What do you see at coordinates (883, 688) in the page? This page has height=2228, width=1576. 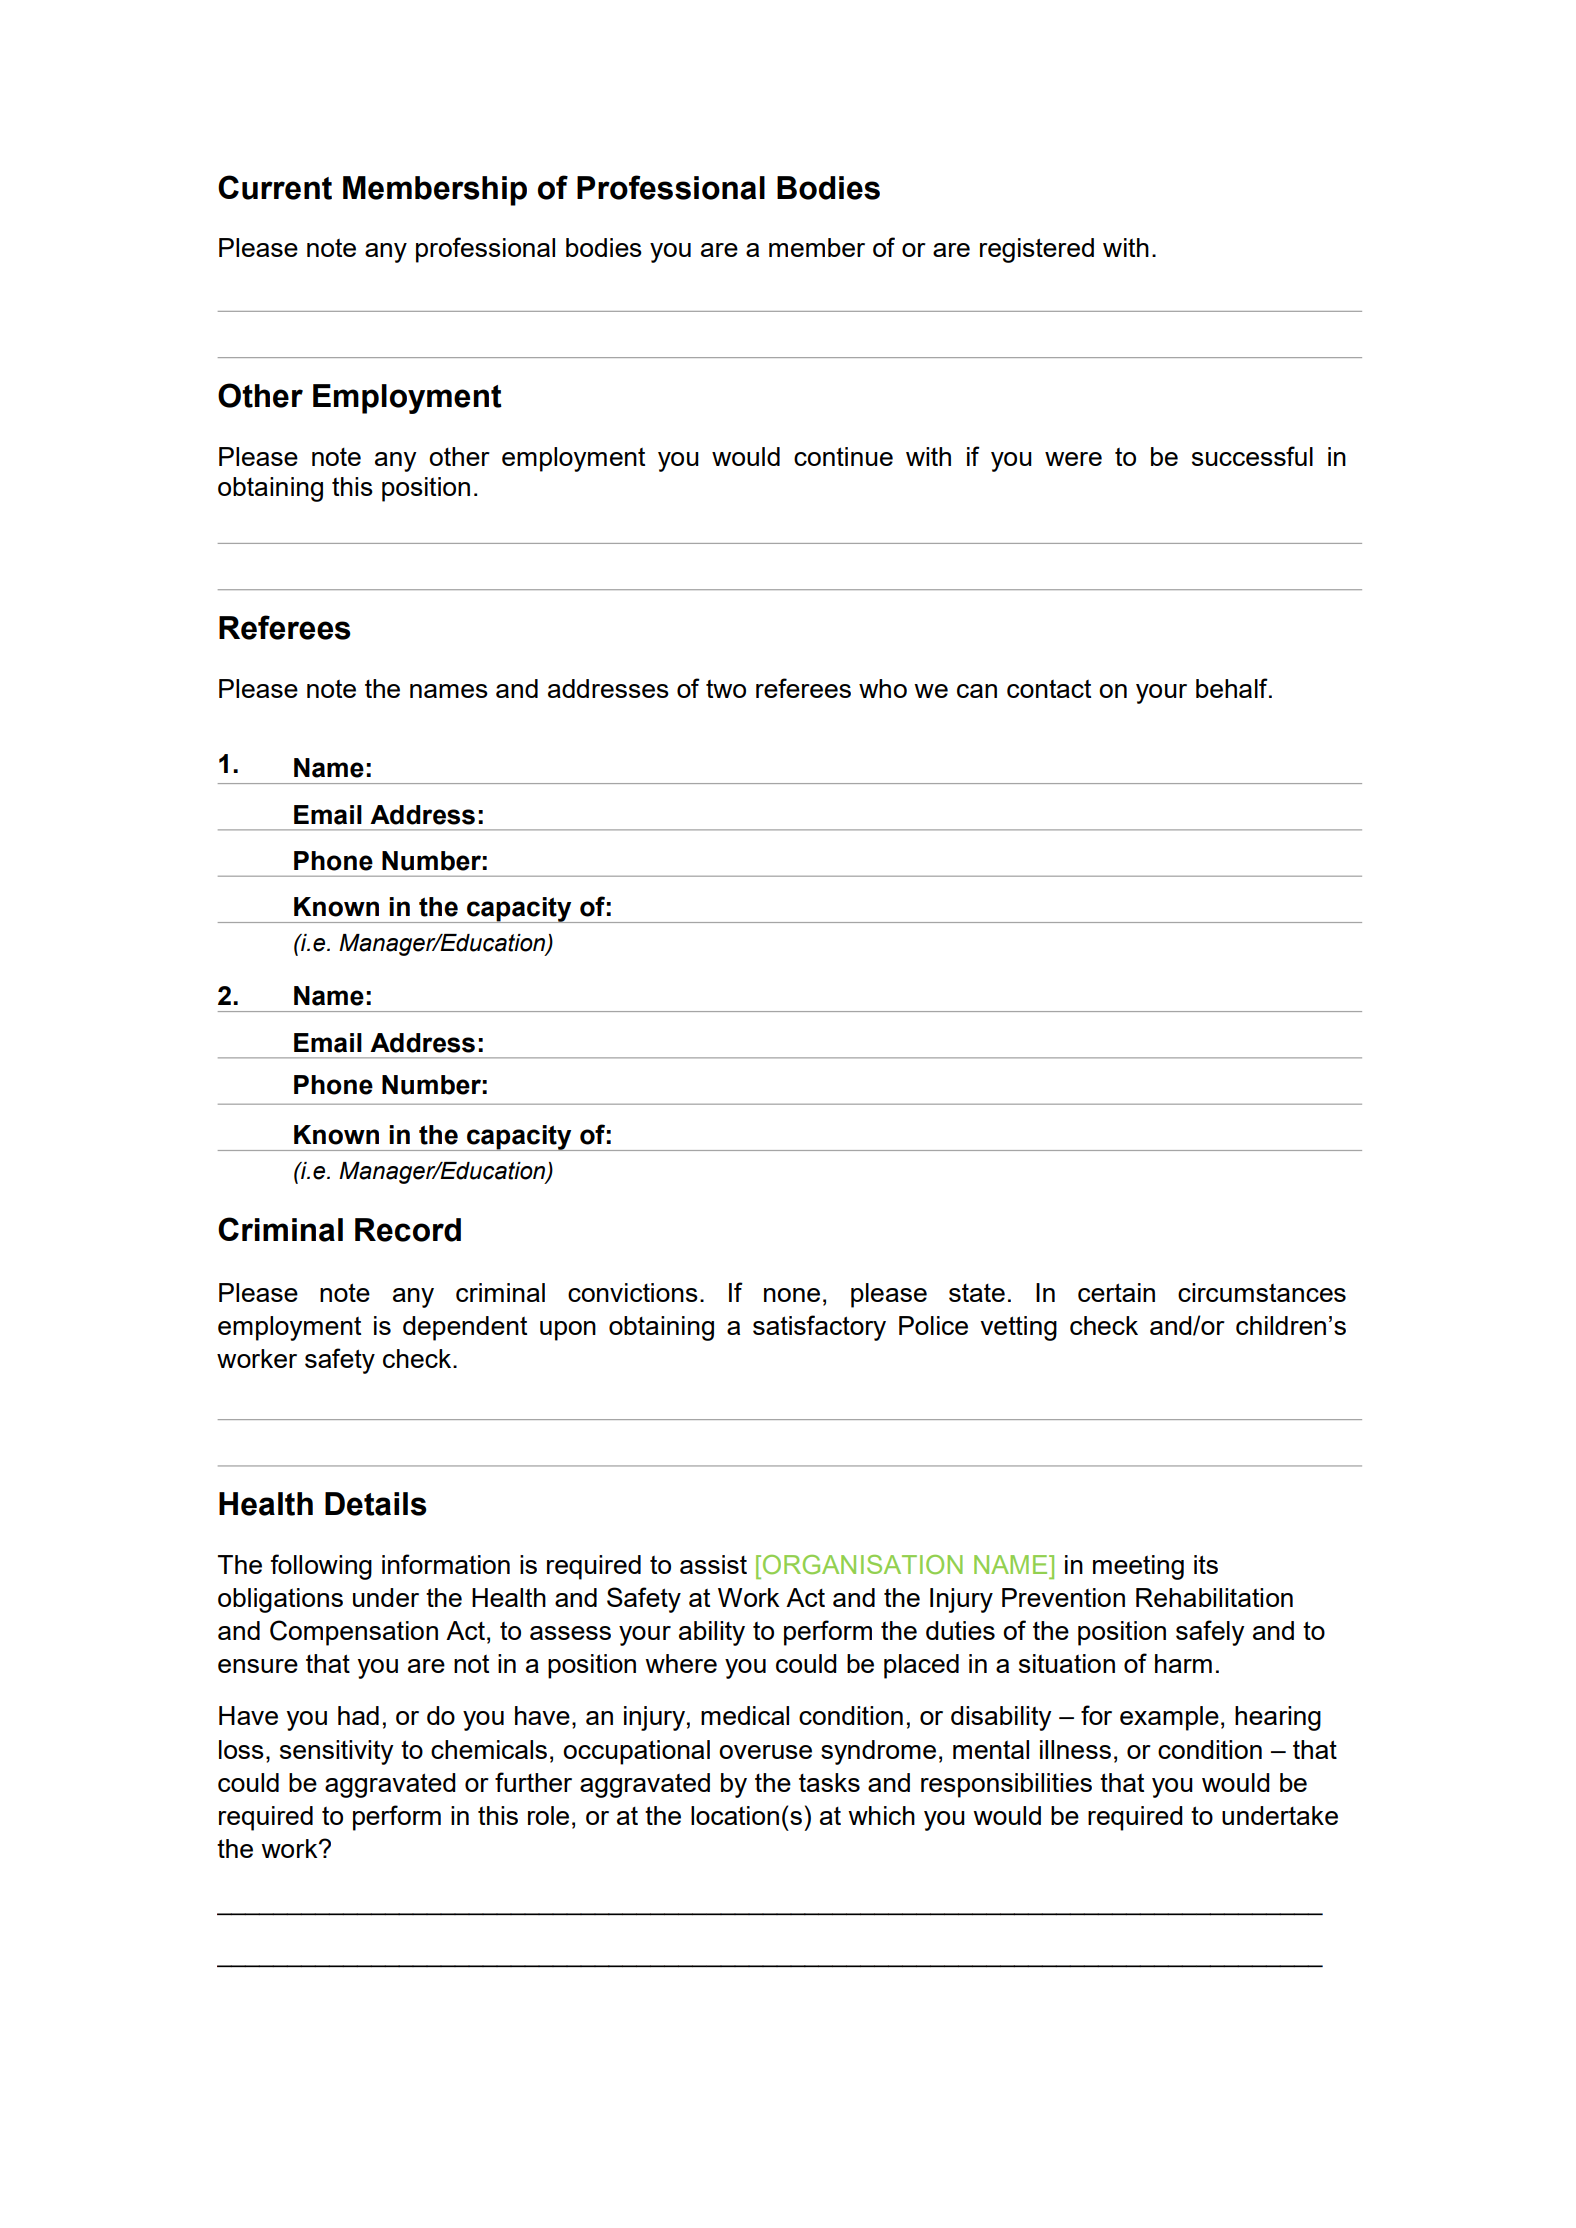 I see `who` at bounding box center [883, 688].
